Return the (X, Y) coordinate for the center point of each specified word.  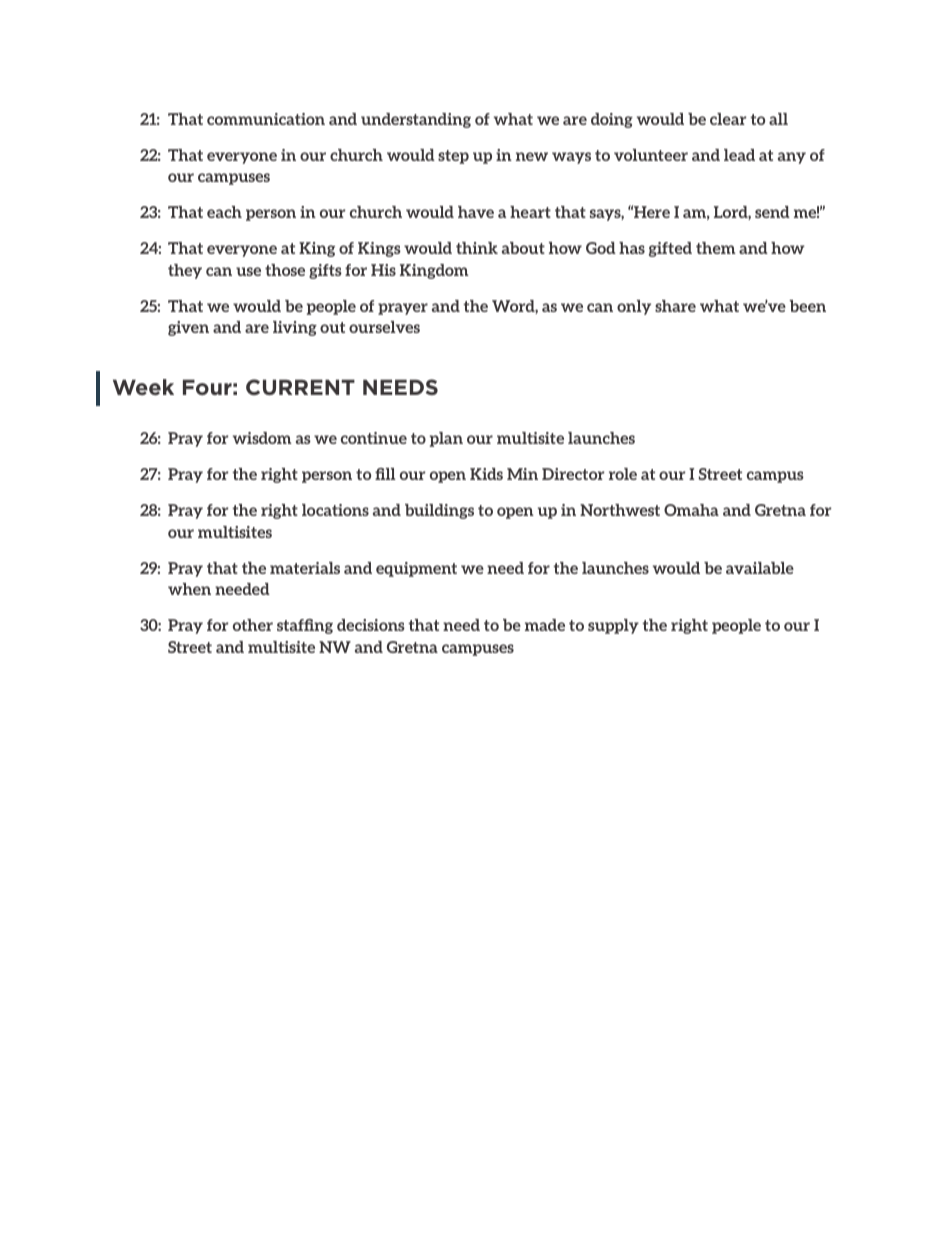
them (716, 248)
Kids (486, 474)
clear (728, 119)
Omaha (691, 510)
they (185, 271)
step (453, 157)
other (253, 625)
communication (266, 119)
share (675, 306)
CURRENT (300, 387)
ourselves (384, 327)
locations (335, 510)
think (477, 248)
